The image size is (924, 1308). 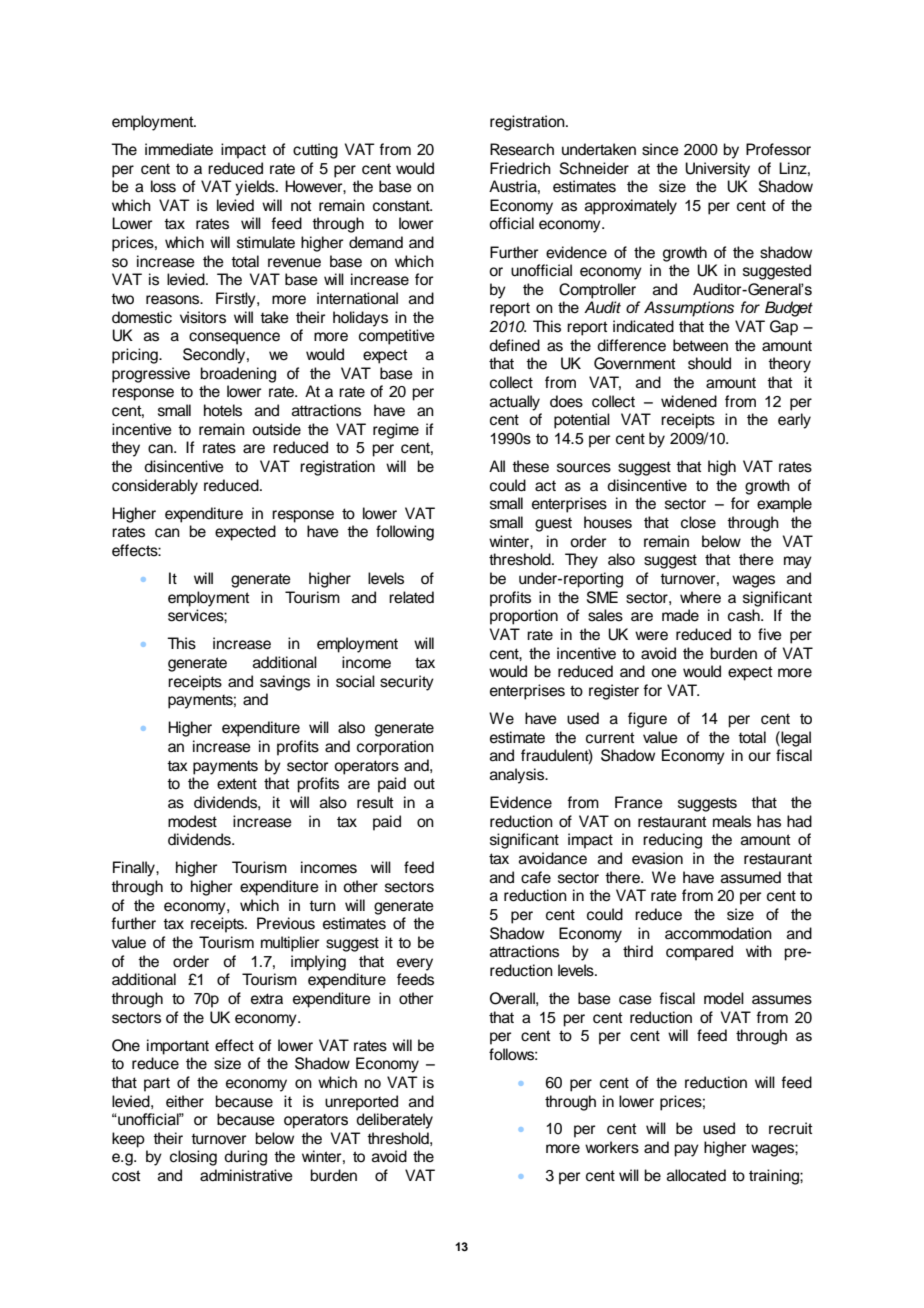 What do you see at coordinates (612, 1147) in the document?
I see `workers` at bounding box center [612, 1147].
